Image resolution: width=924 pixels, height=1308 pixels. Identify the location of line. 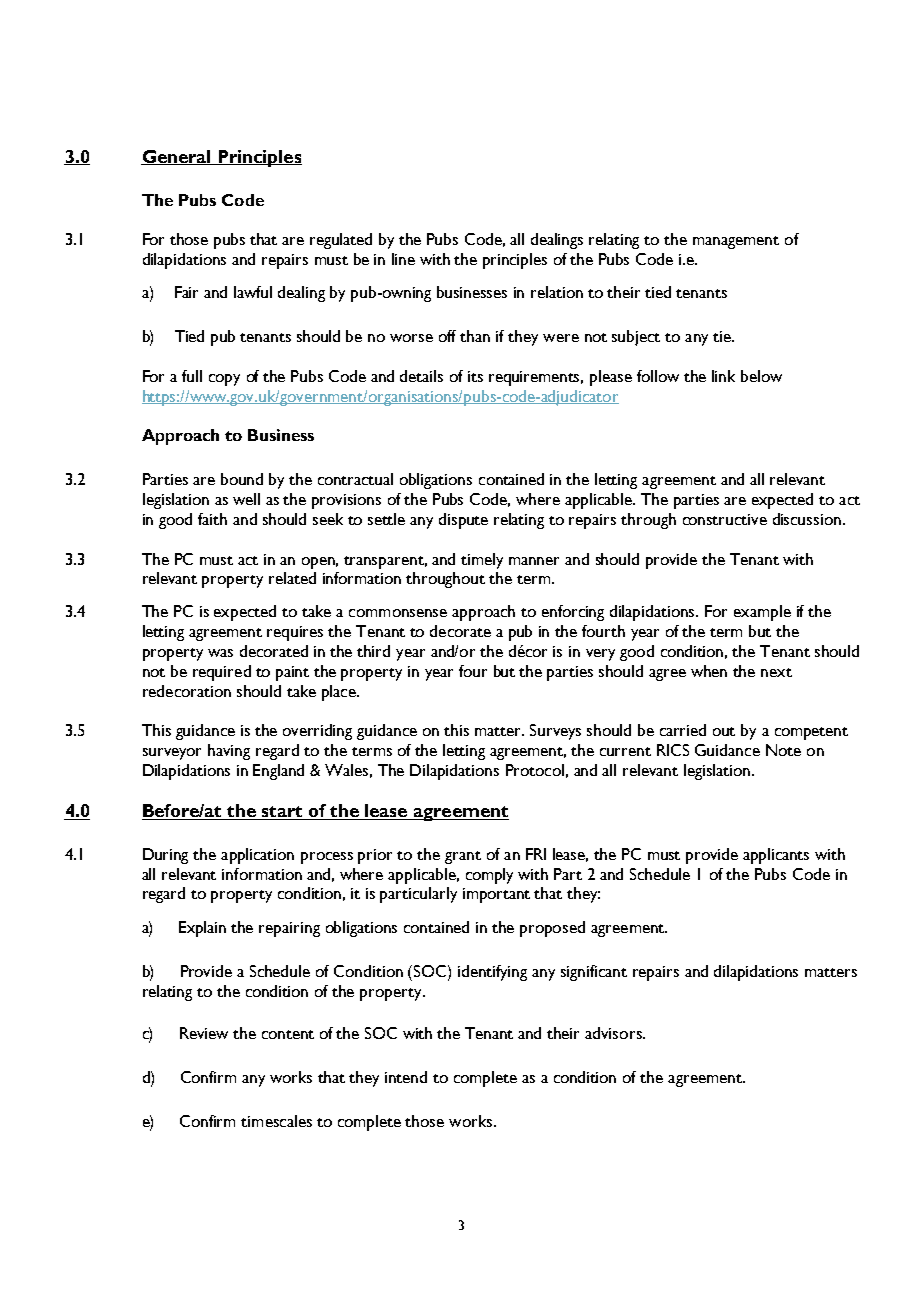
(403, 259).
